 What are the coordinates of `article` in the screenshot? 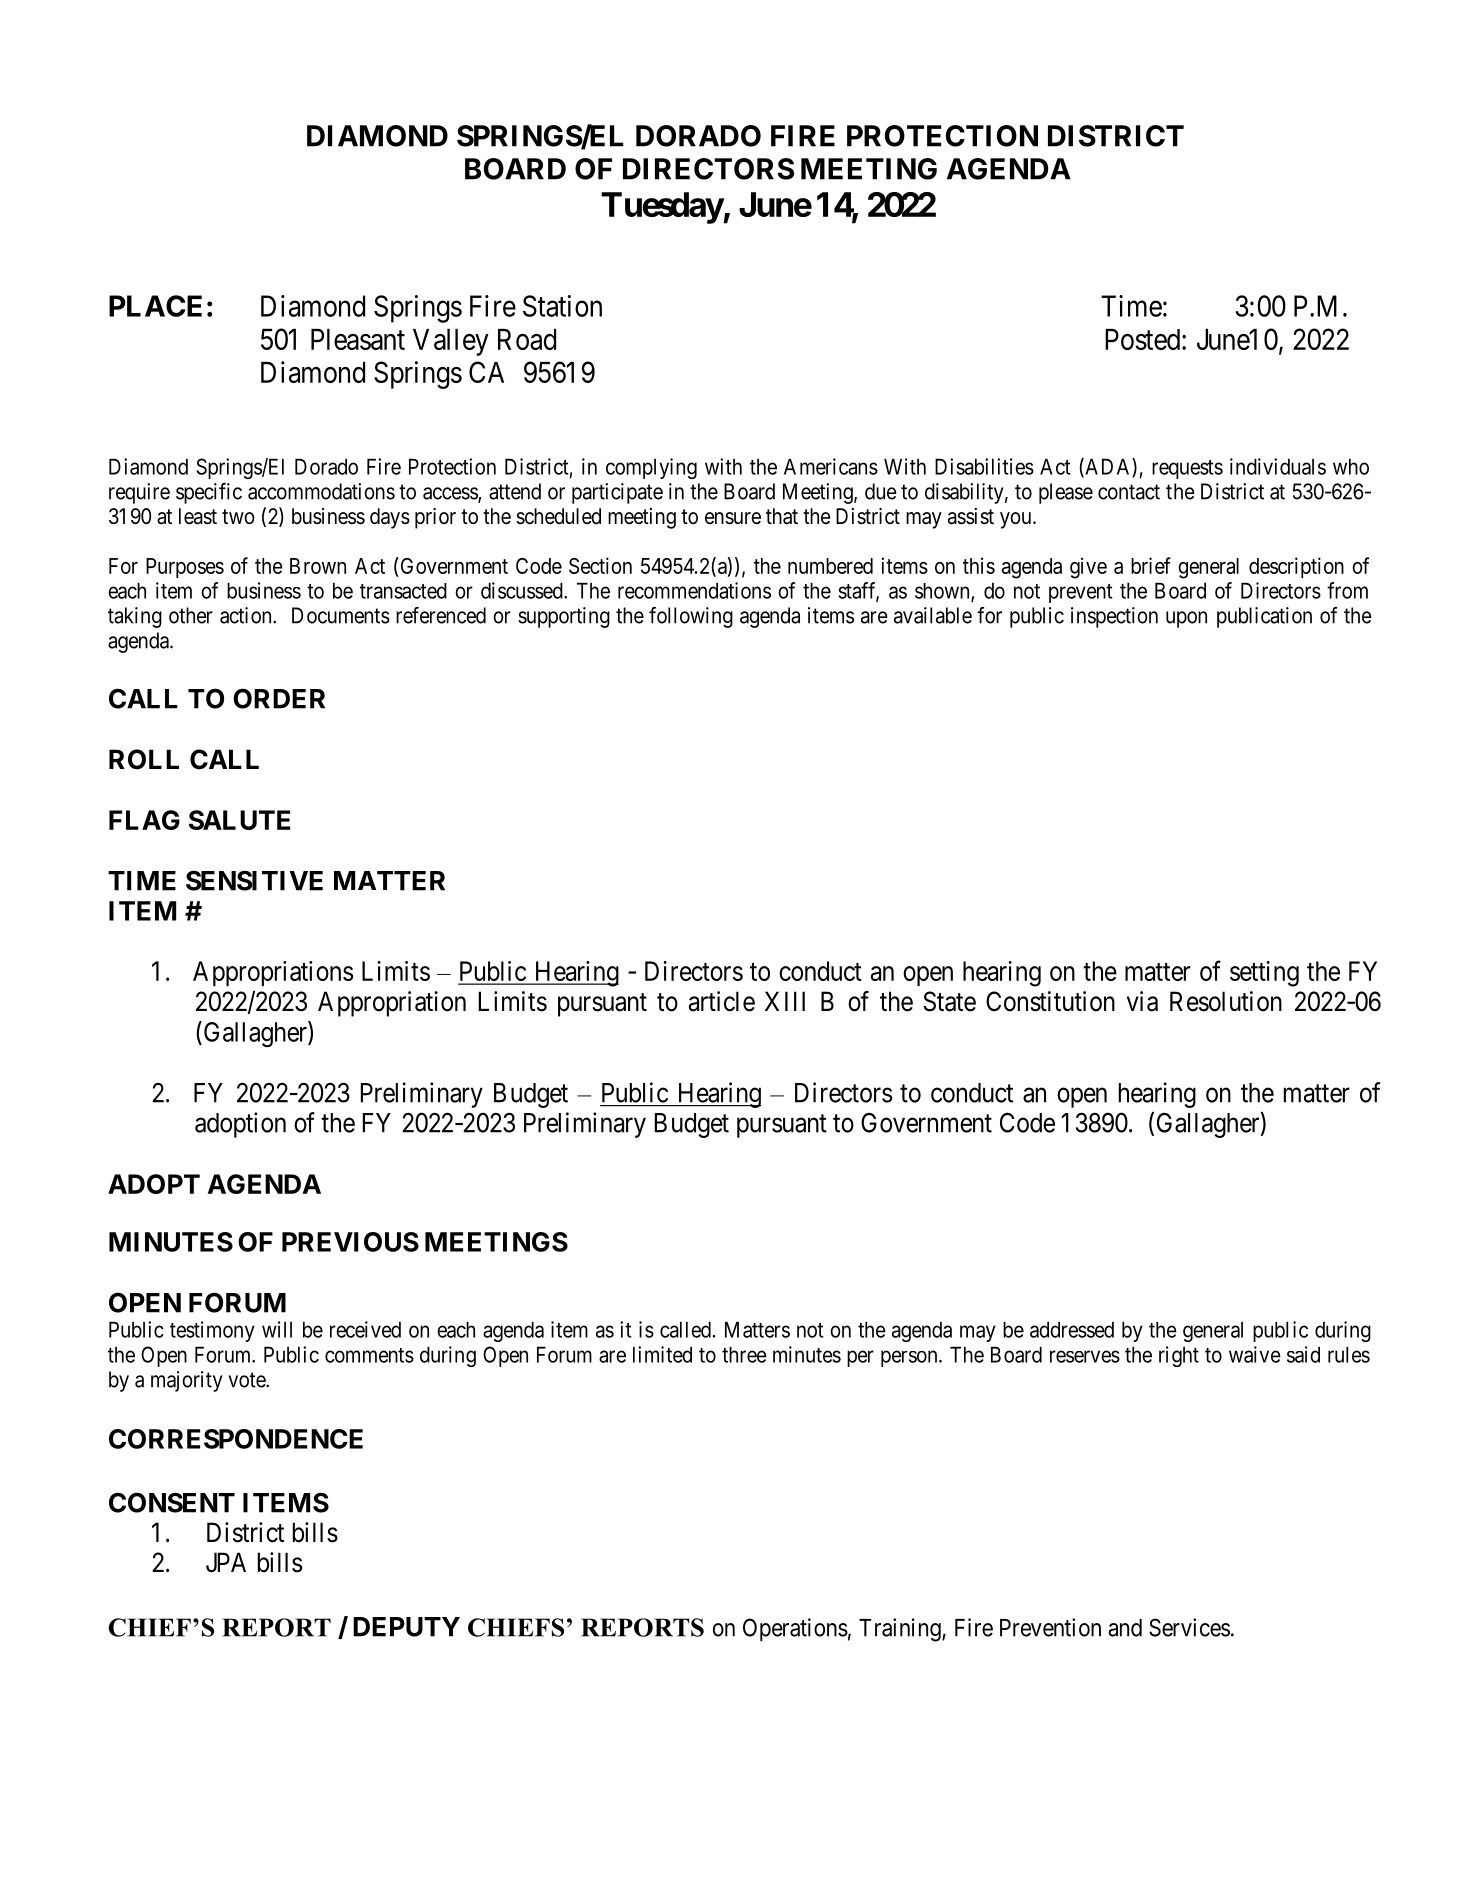 It's located at (722, 1001).
